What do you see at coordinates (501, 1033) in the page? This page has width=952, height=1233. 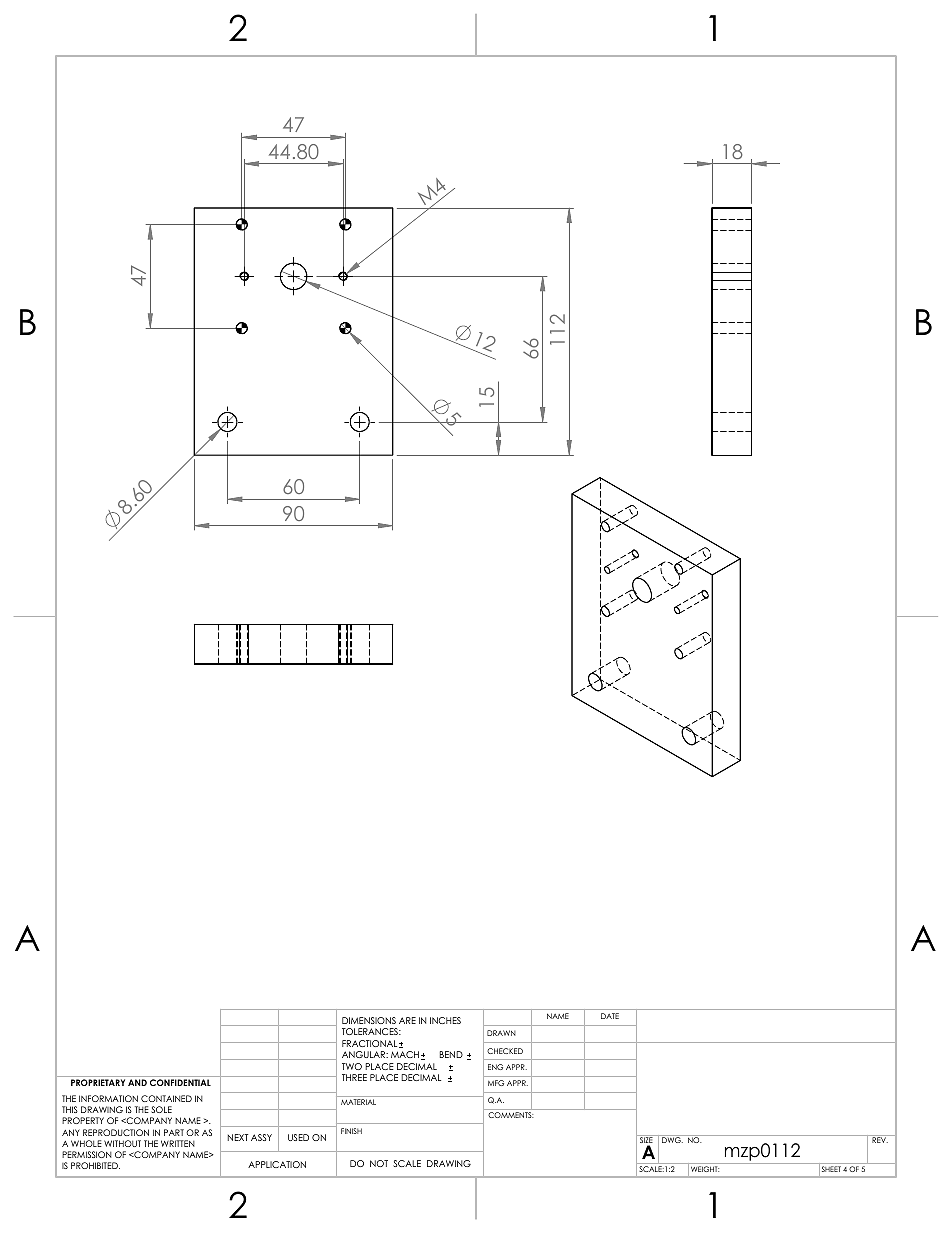 I see `DRAWN` at bounding box center [501, 1033].
